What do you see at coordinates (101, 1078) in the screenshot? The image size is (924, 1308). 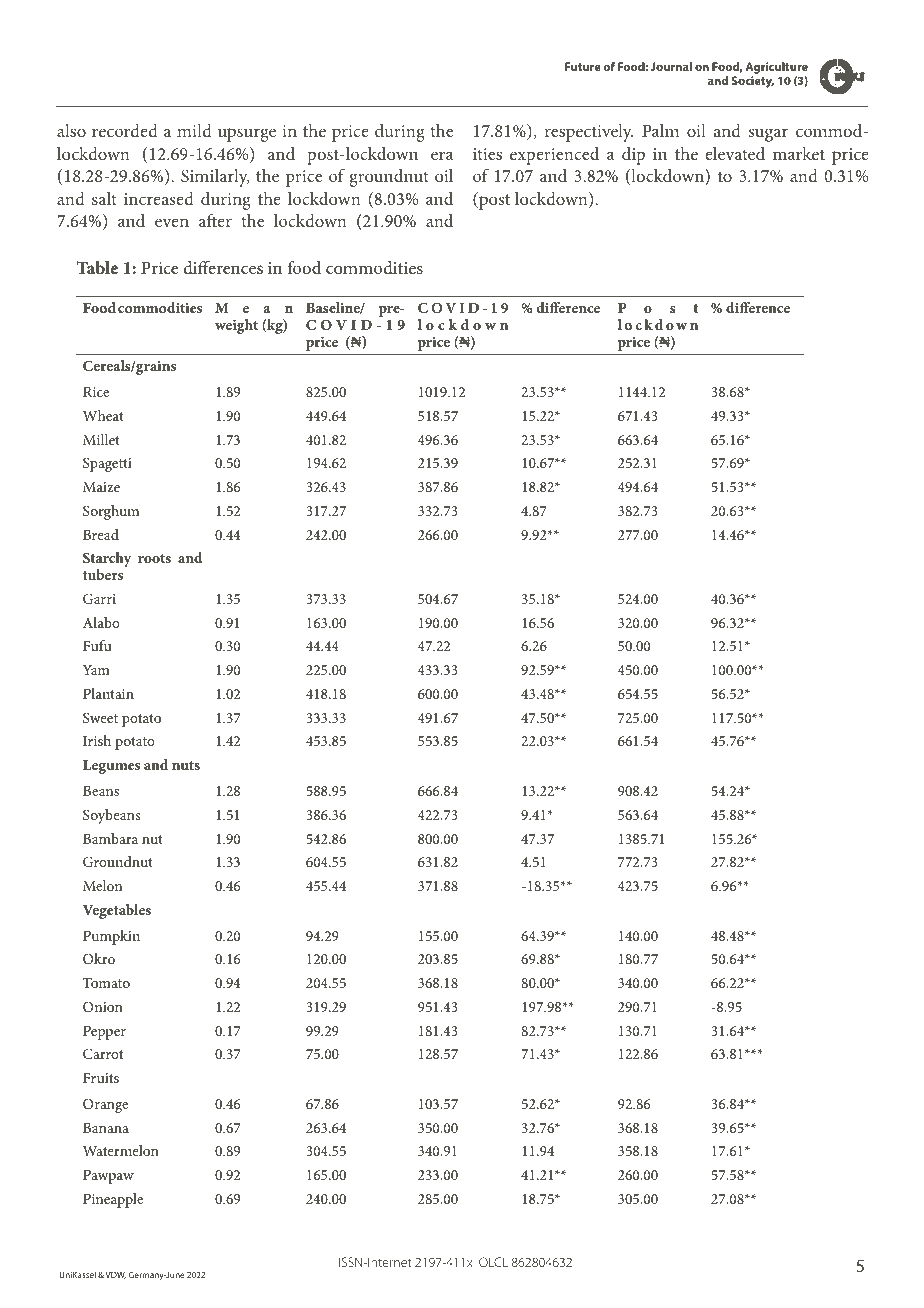 I see `Fruits` at bounding box center [101, 1078].
